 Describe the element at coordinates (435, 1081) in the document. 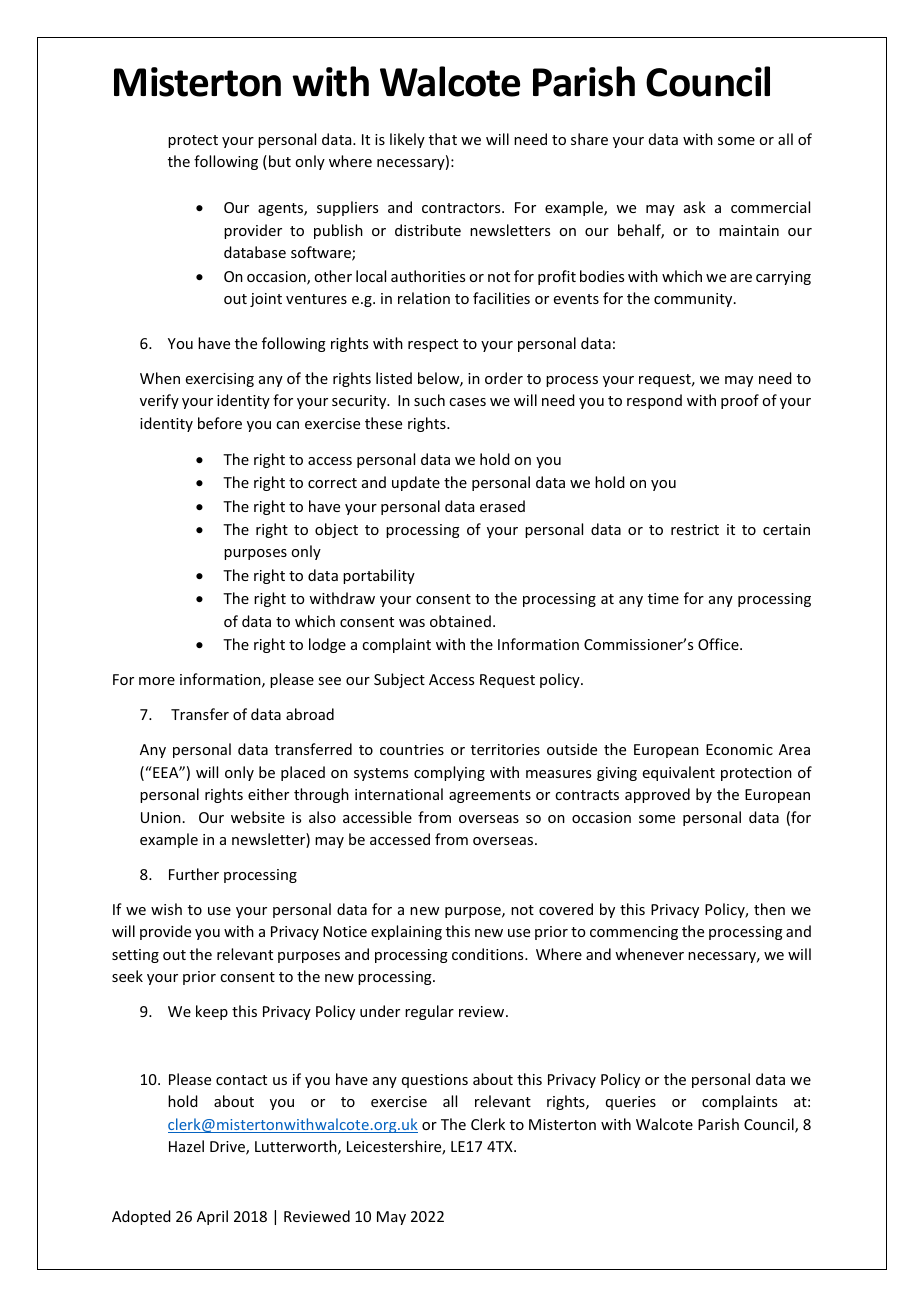

I see `questions` at that location.
